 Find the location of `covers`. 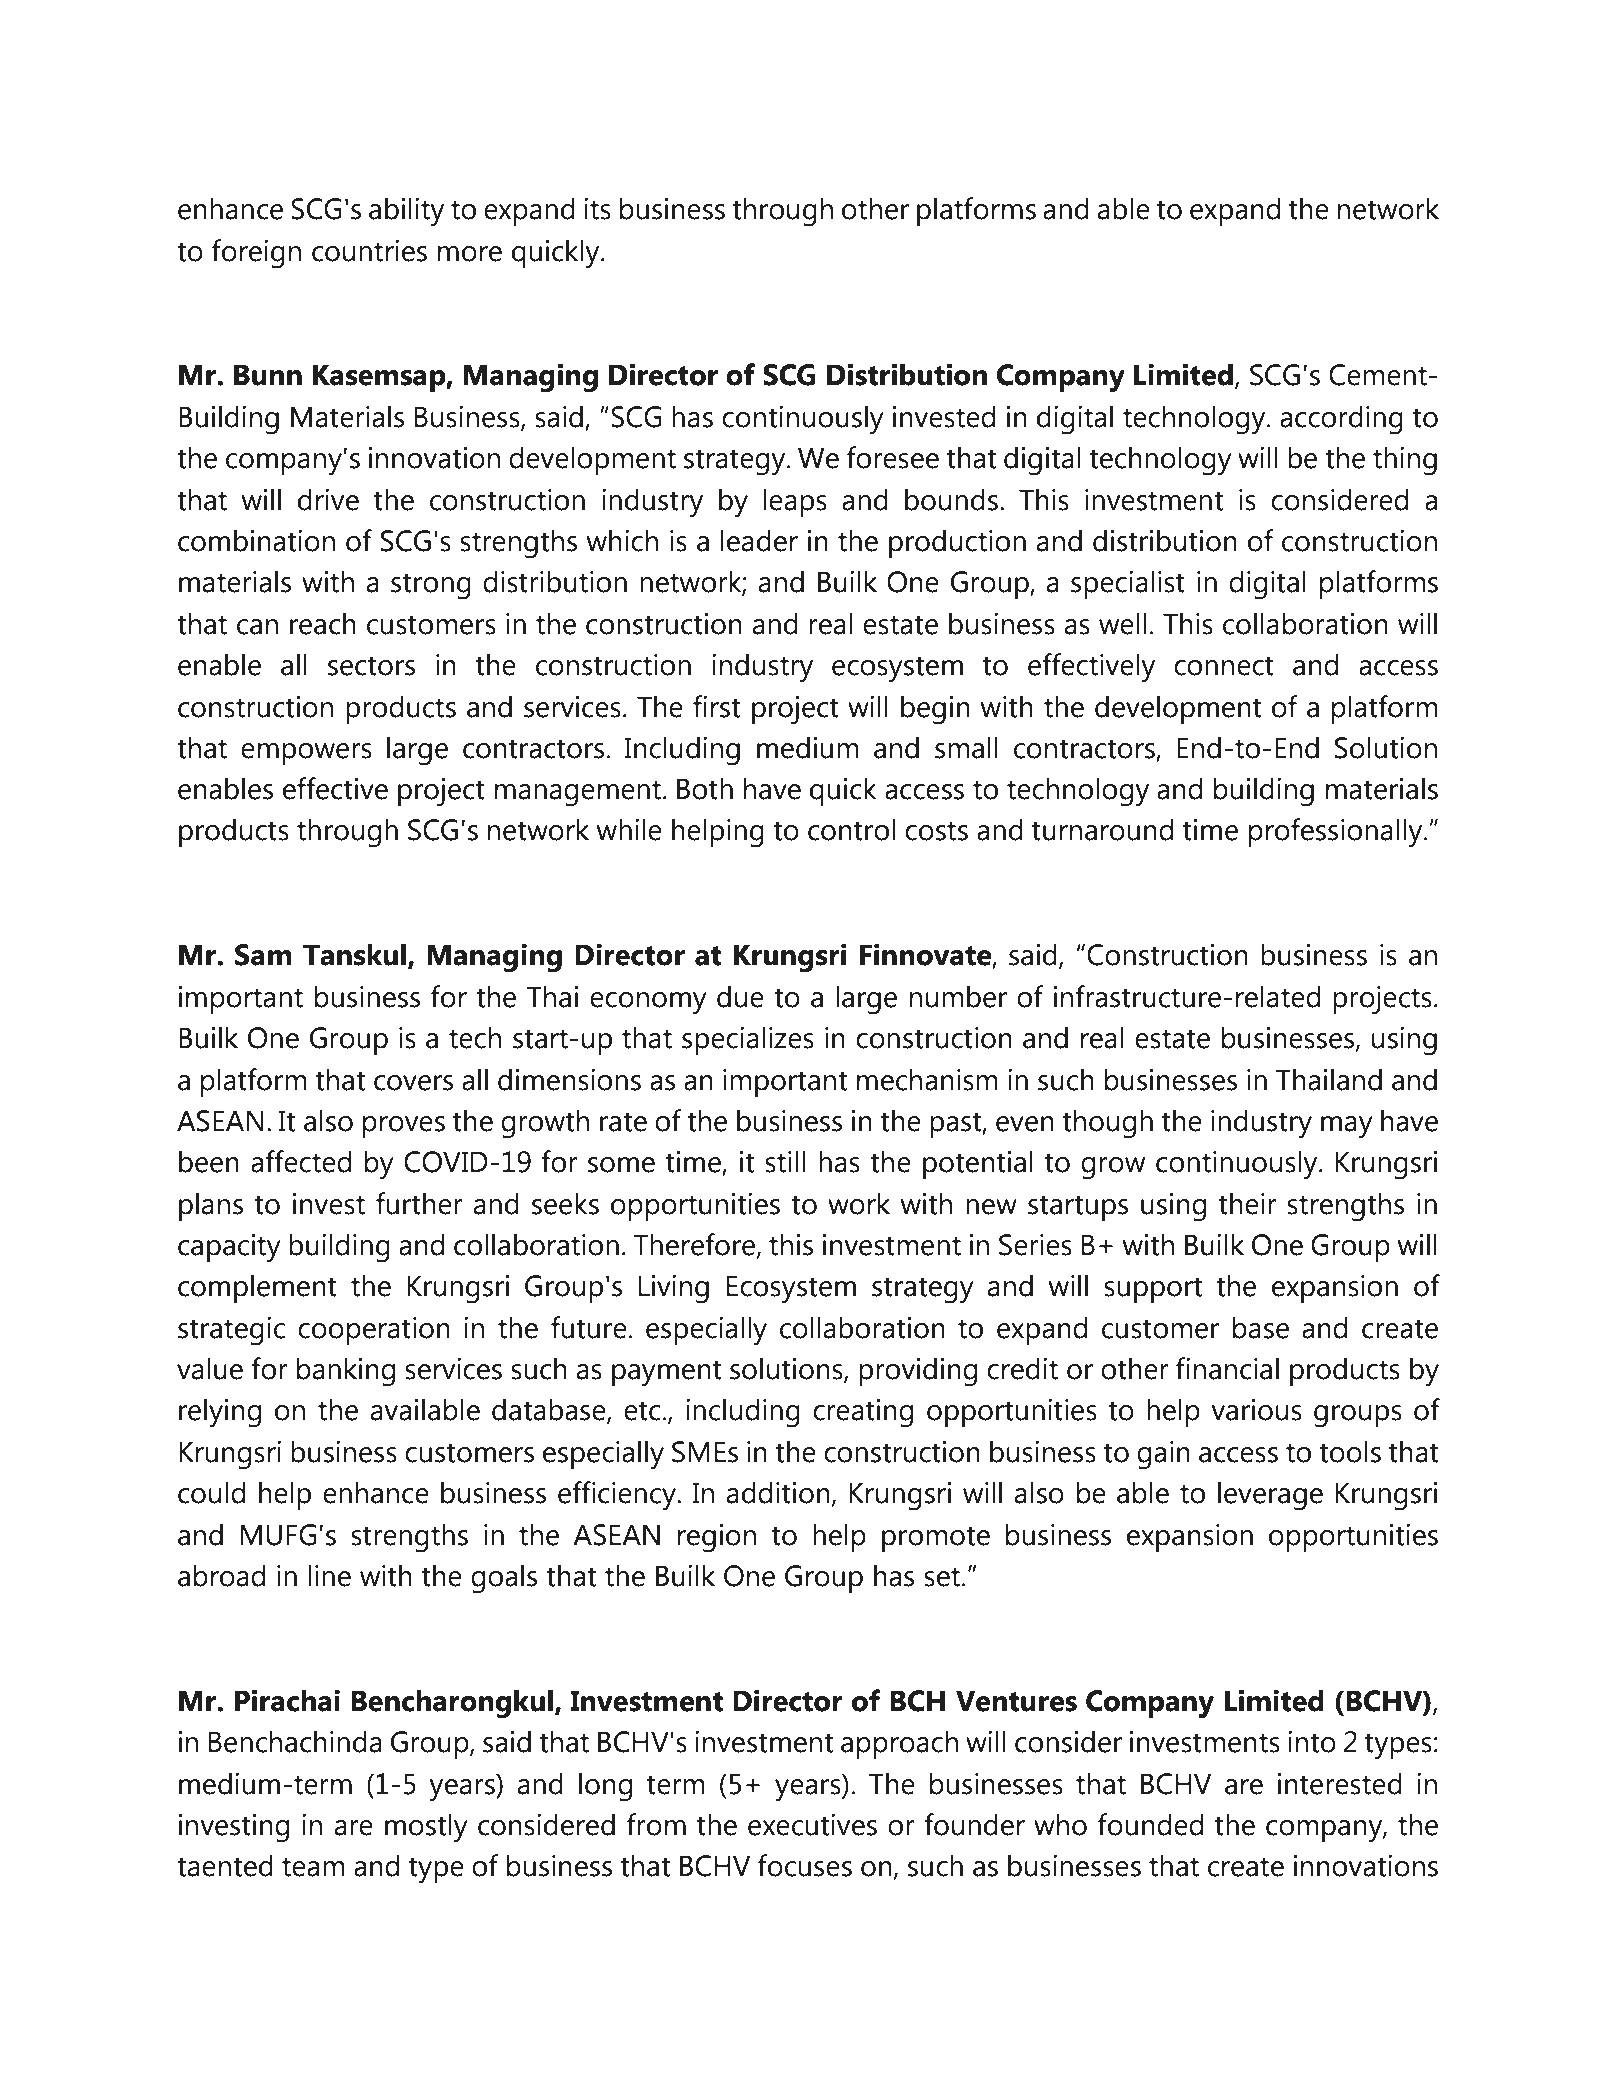

covers is located at coordinates (413, 1083).
